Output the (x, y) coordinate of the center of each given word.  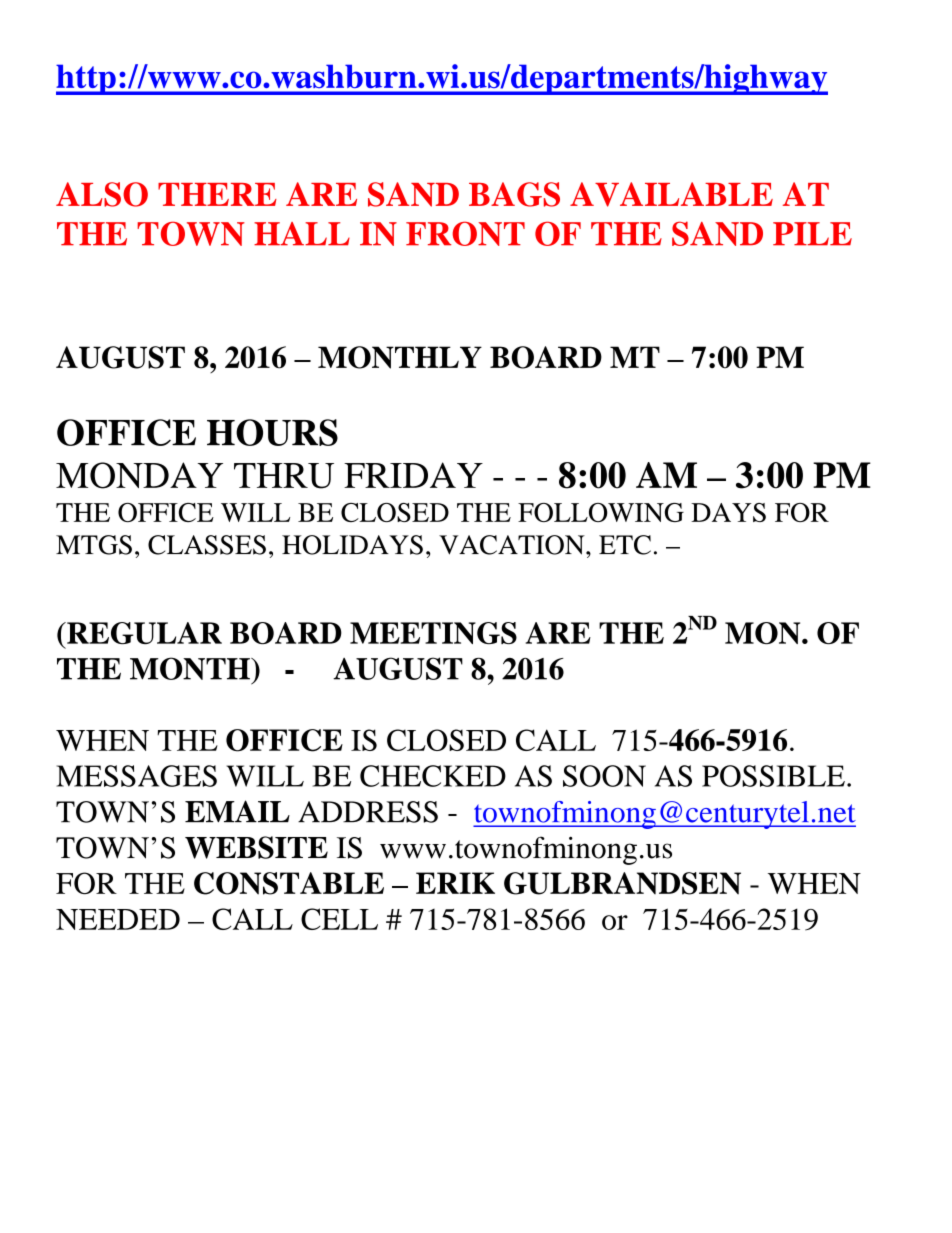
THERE (217, 194)
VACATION (513, 545)
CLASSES (207, 545)
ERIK (455, 883)
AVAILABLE (671, 194)
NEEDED (118, 919)
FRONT (465, 233)
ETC (625, 545)
